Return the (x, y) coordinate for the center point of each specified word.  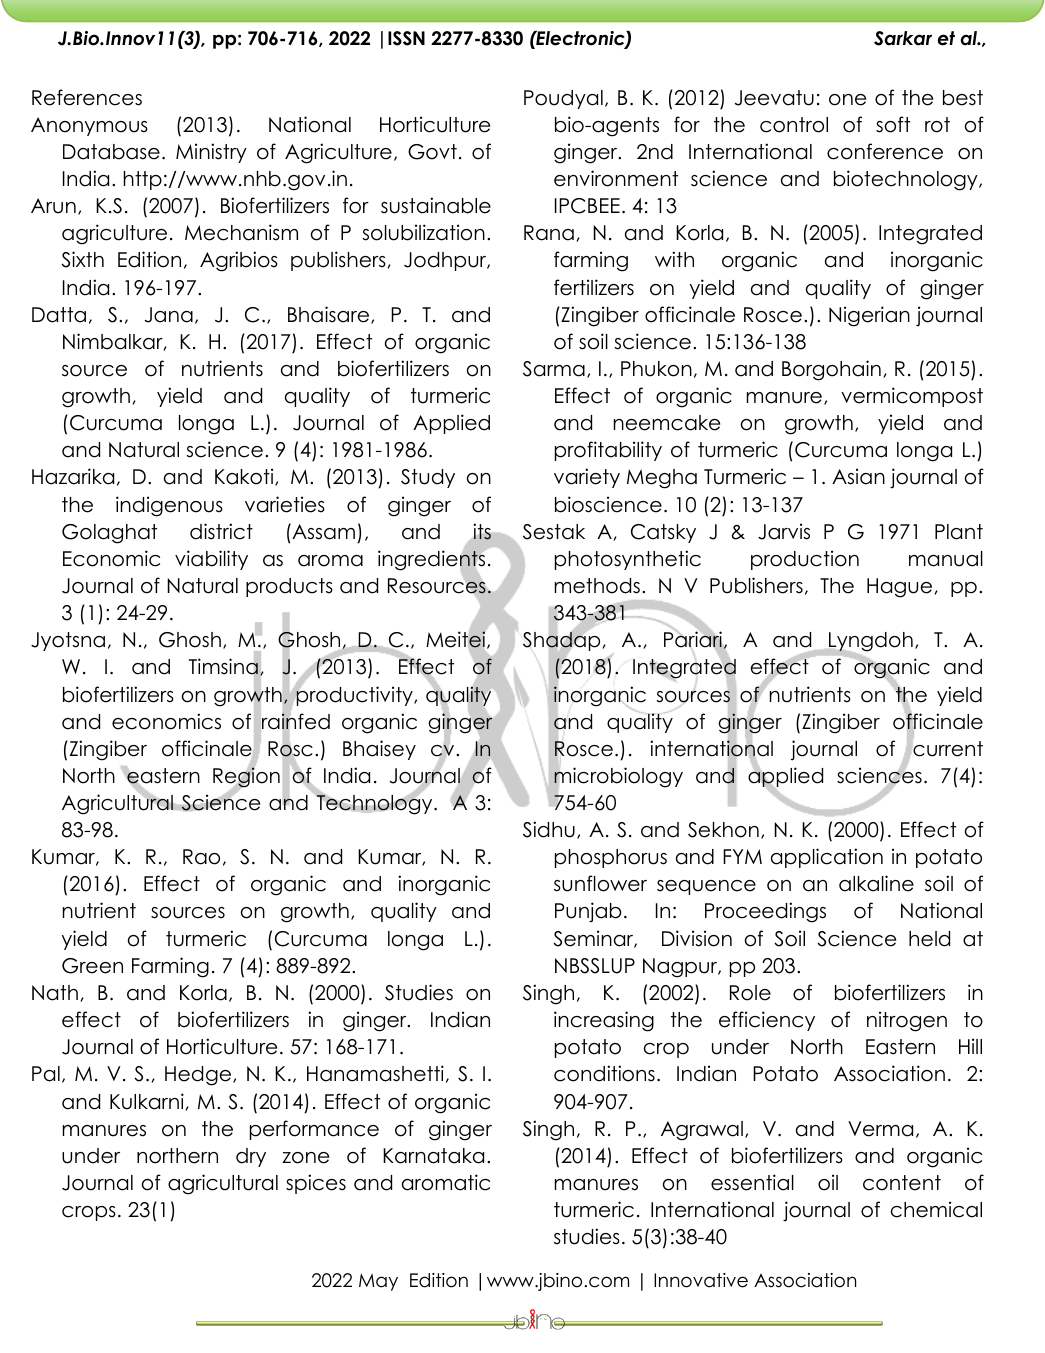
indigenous (169, 506)
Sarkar (903, 38)
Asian (858, 476)
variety (587, 478)
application (827, 858)
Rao (201, 857)
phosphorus (611, 858)
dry (251, 1157)
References (87, 97)
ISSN (406, 38)
